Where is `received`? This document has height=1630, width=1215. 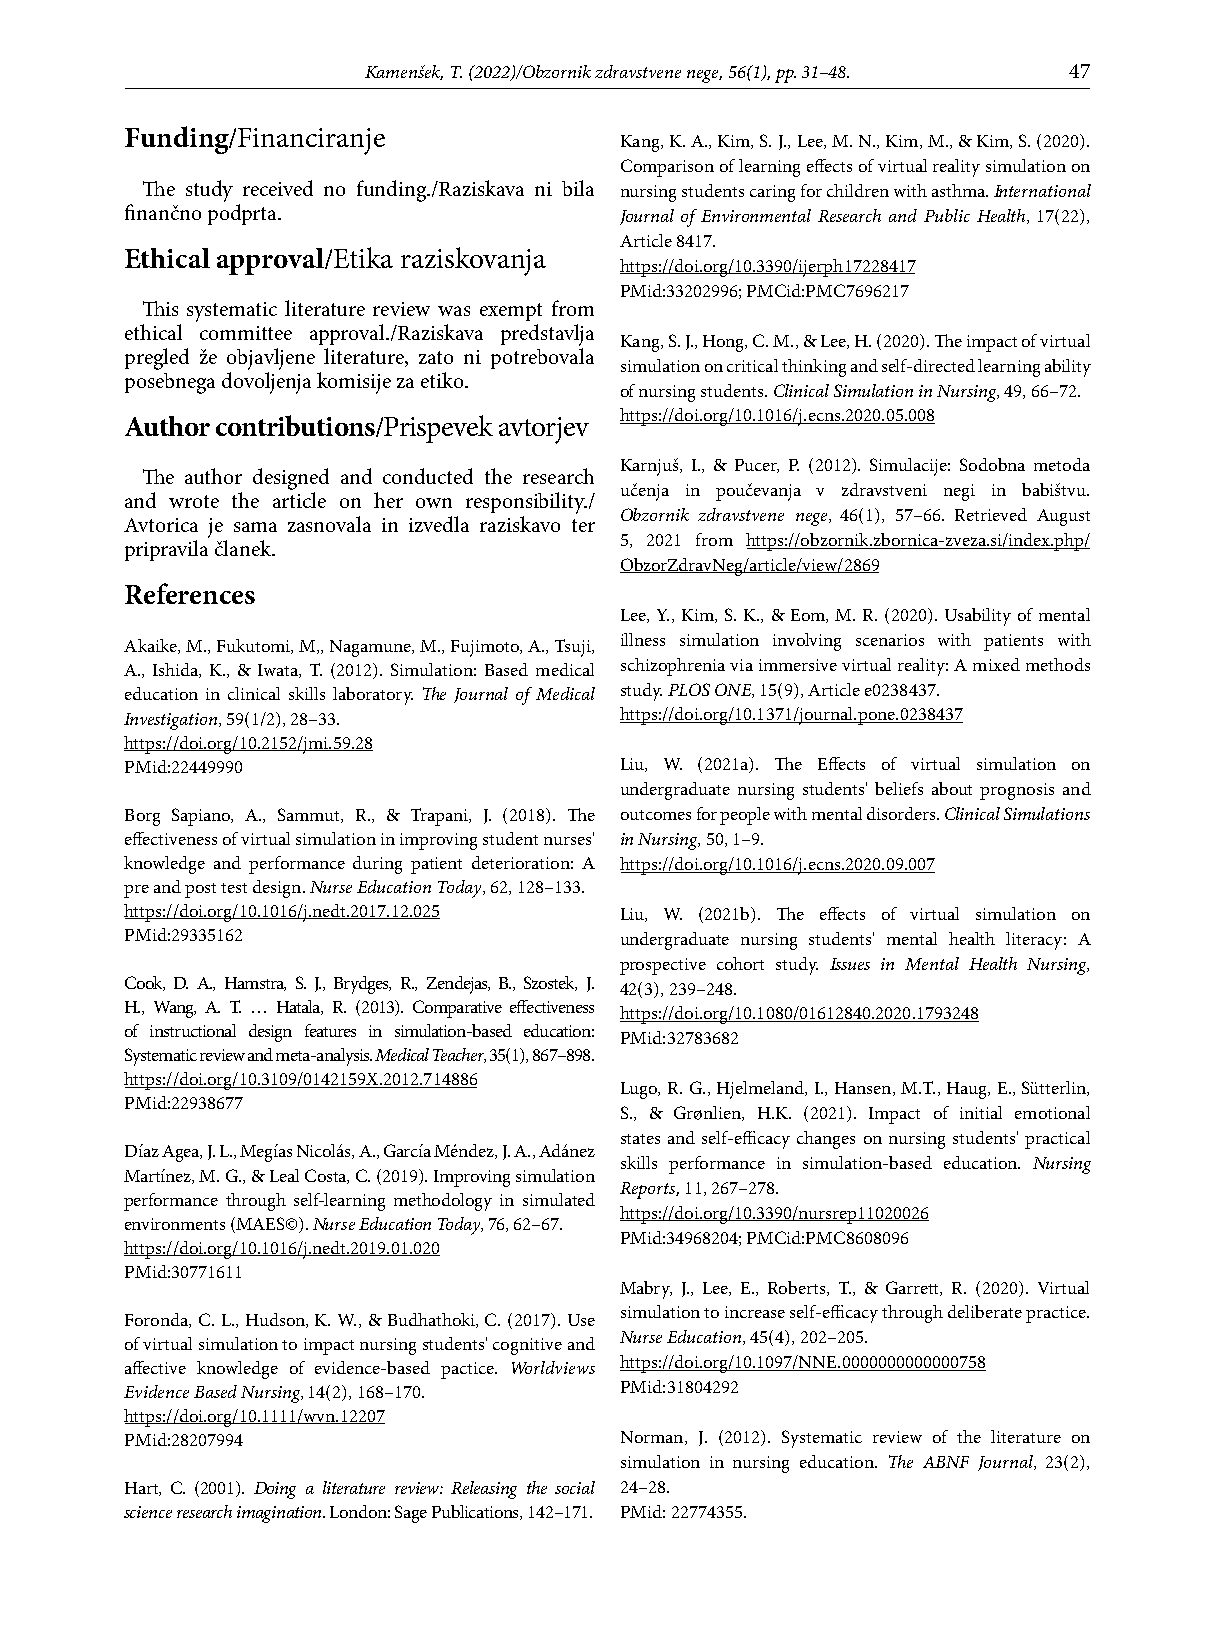
received is located at coordinates (278, 188).
